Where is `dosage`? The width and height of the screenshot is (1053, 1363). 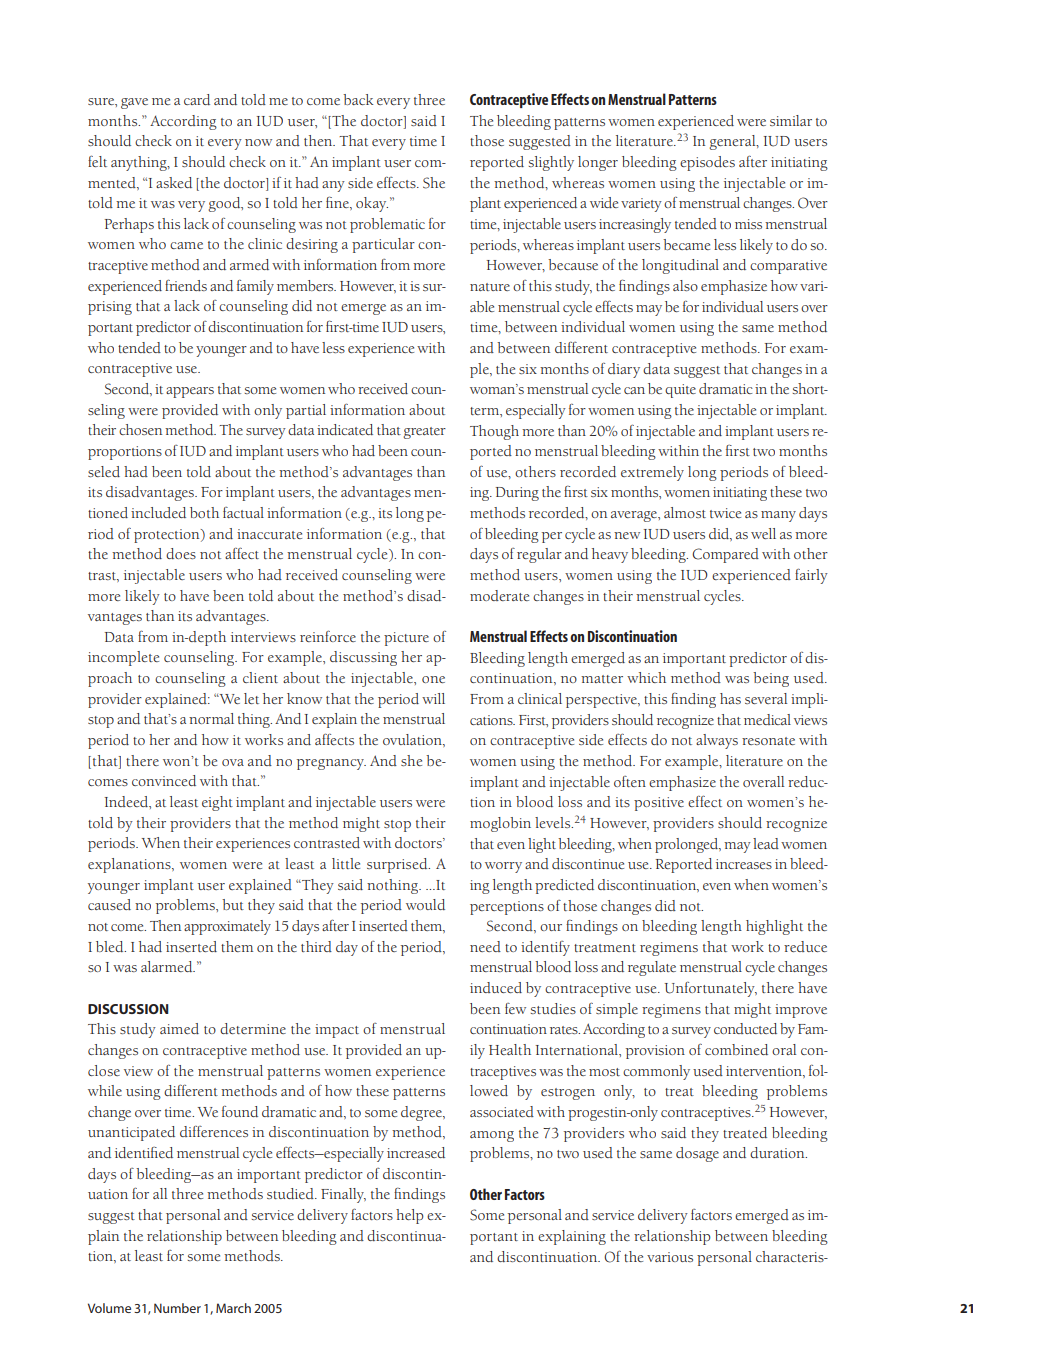 dosage is located at coordinates (697, 1154).
